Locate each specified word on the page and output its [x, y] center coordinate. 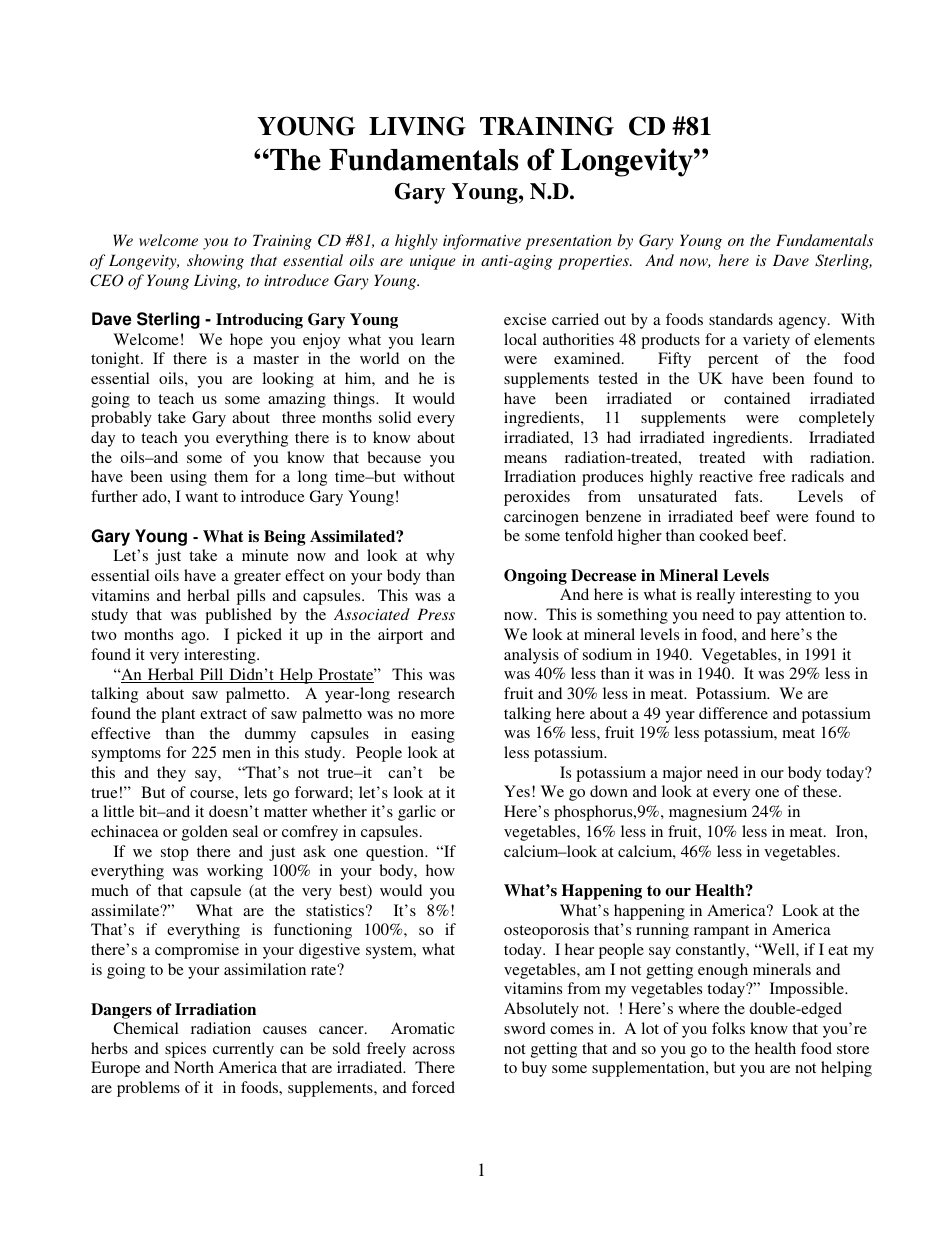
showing [215, 262]
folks [728, 1028]
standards [741, 319]
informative [482, 242]
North [194, 1067]
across [434, 1050]
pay [769, 618]
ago [194, 638]
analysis [531, 656]
